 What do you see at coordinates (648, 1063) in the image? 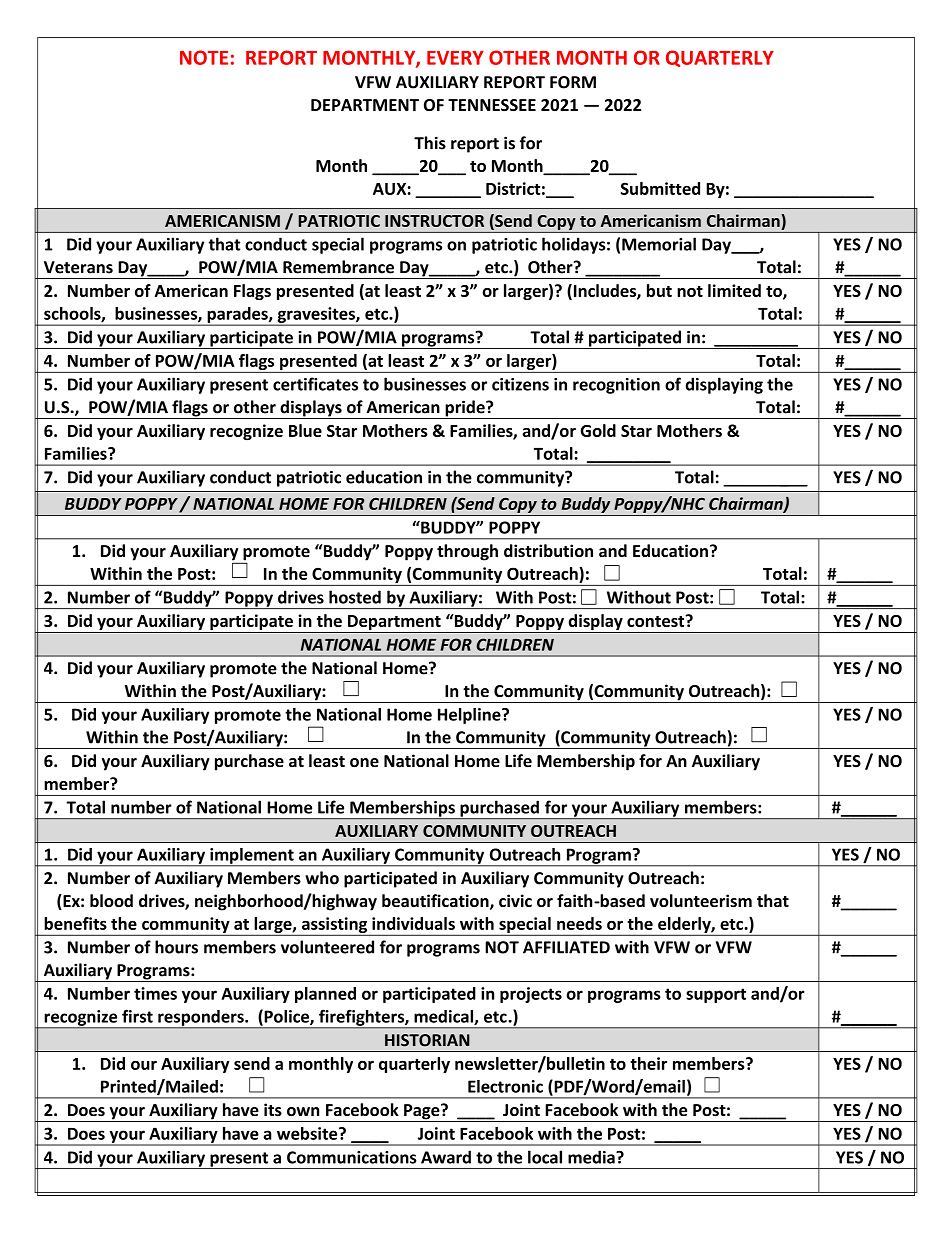
I see `their` at bounding box center [648, 1063].
